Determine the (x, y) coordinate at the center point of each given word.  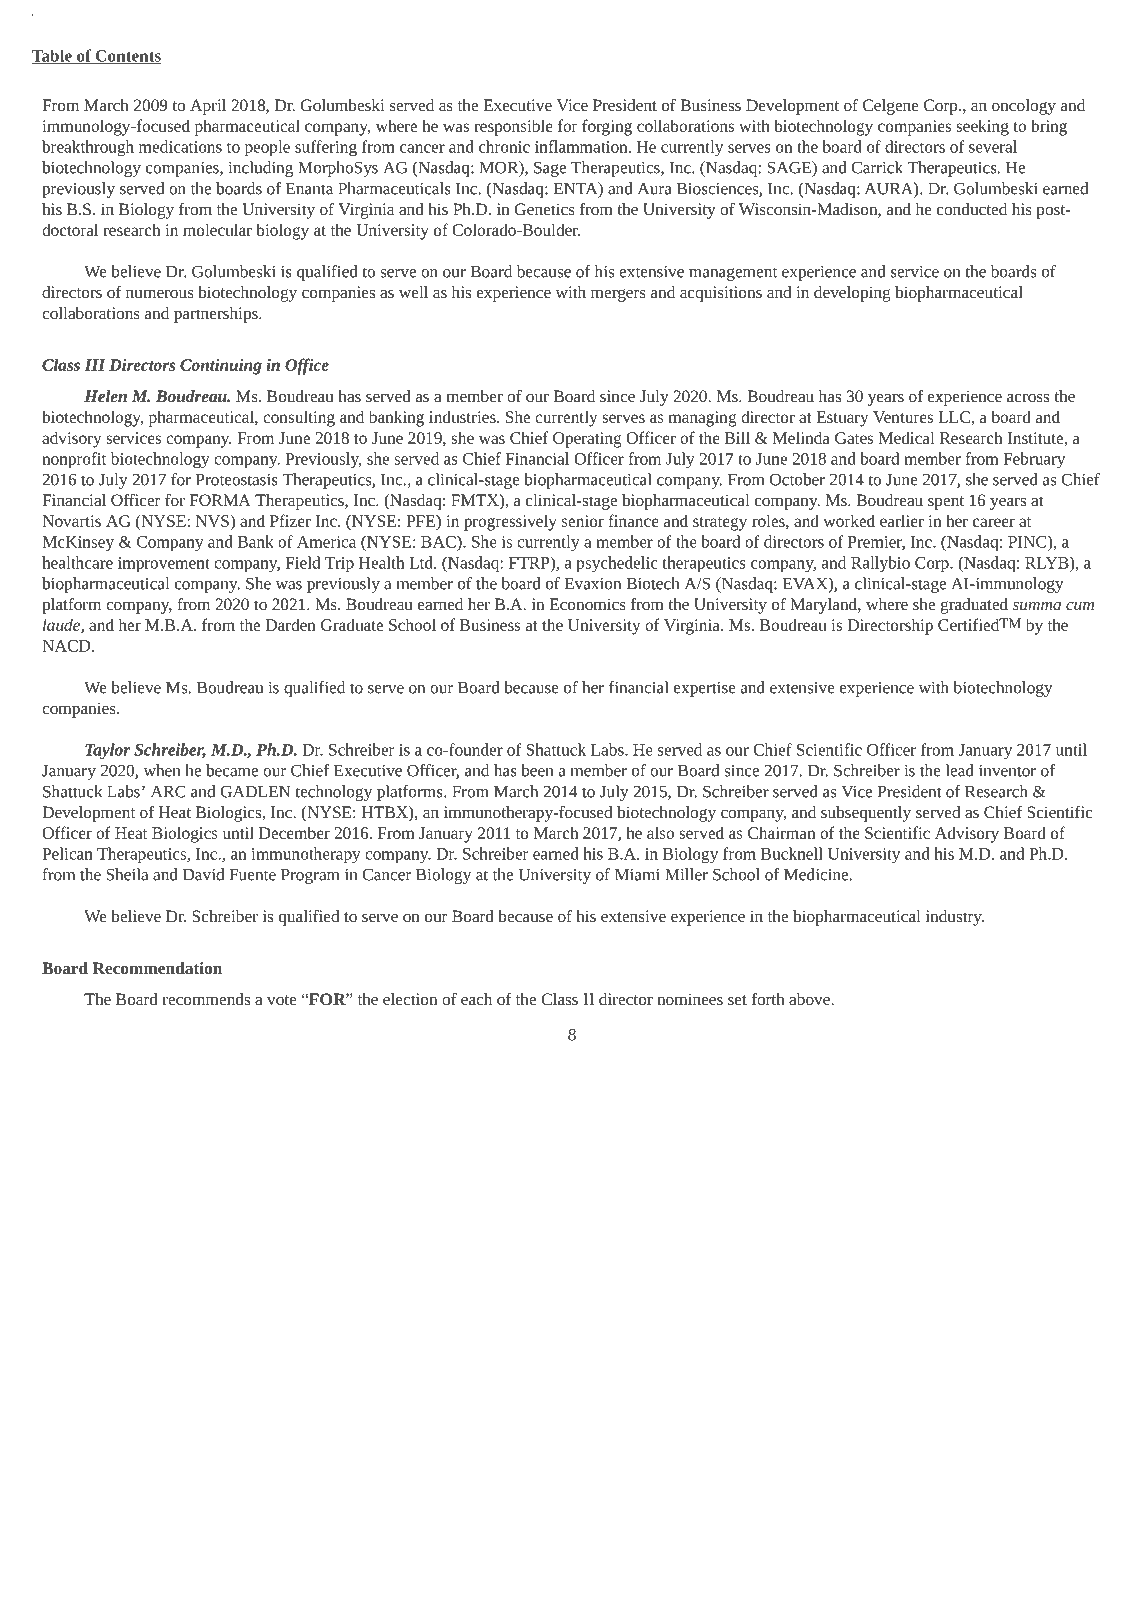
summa (1037, 606)
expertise (705, 689)
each (476, 999)
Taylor (107, 751)
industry (955, 918)
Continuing (221, 367)
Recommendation (157, 968)
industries (463, 416)
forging (607, 127)
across (1028, 398)
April (208, 107)
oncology (1024, 107)
